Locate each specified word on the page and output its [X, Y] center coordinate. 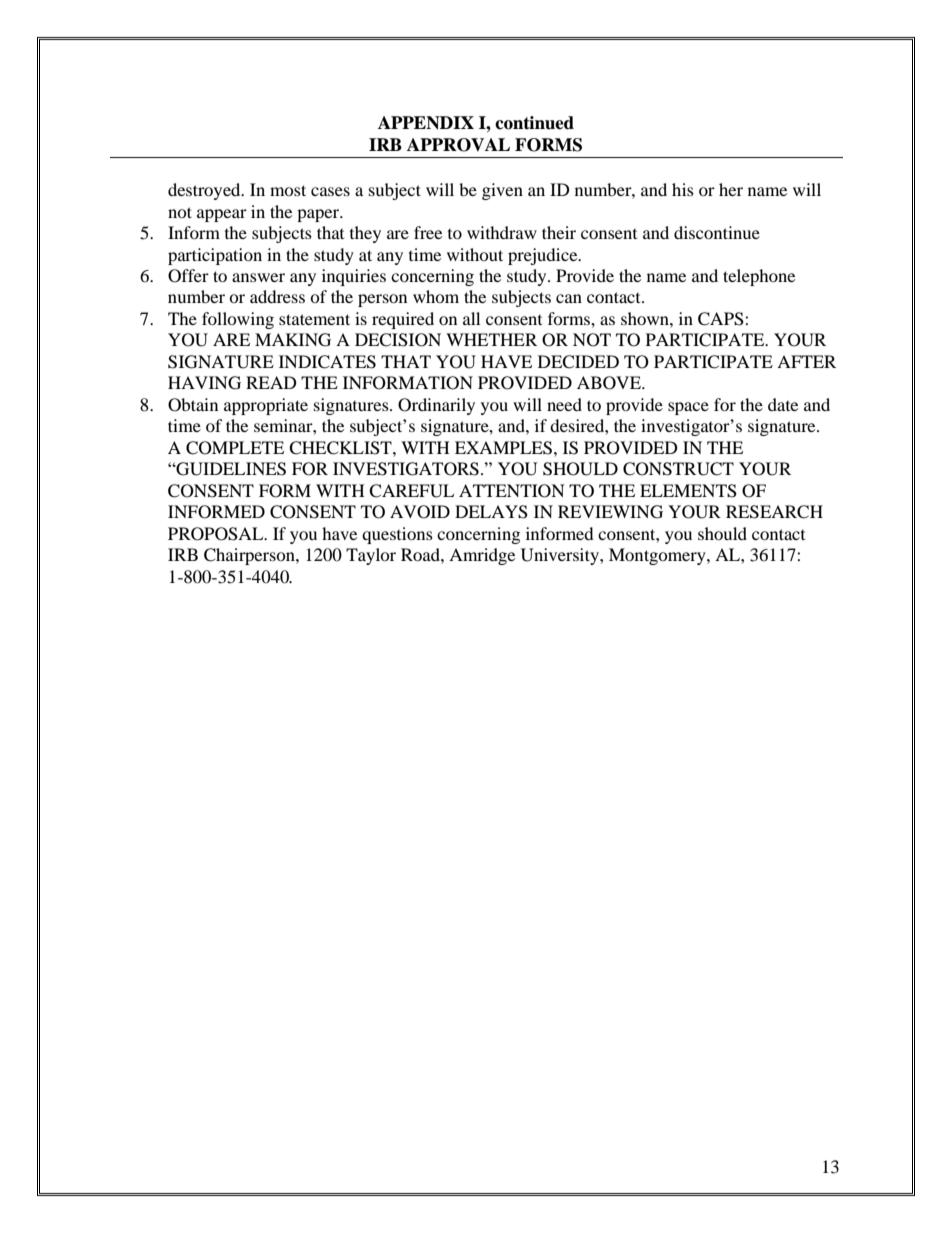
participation [215, 256]
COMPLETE [235, 448]
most [288, 190]
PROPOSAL [217, 534]
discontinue [717, 232]
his [683, 189]
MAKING [293, 340]
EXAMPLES [503, 448]
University [561, 556]
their [559, 232]
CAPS [722, 319]
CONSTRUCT [678, 469]
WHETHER [491, 339]
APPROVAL [458, 145]
